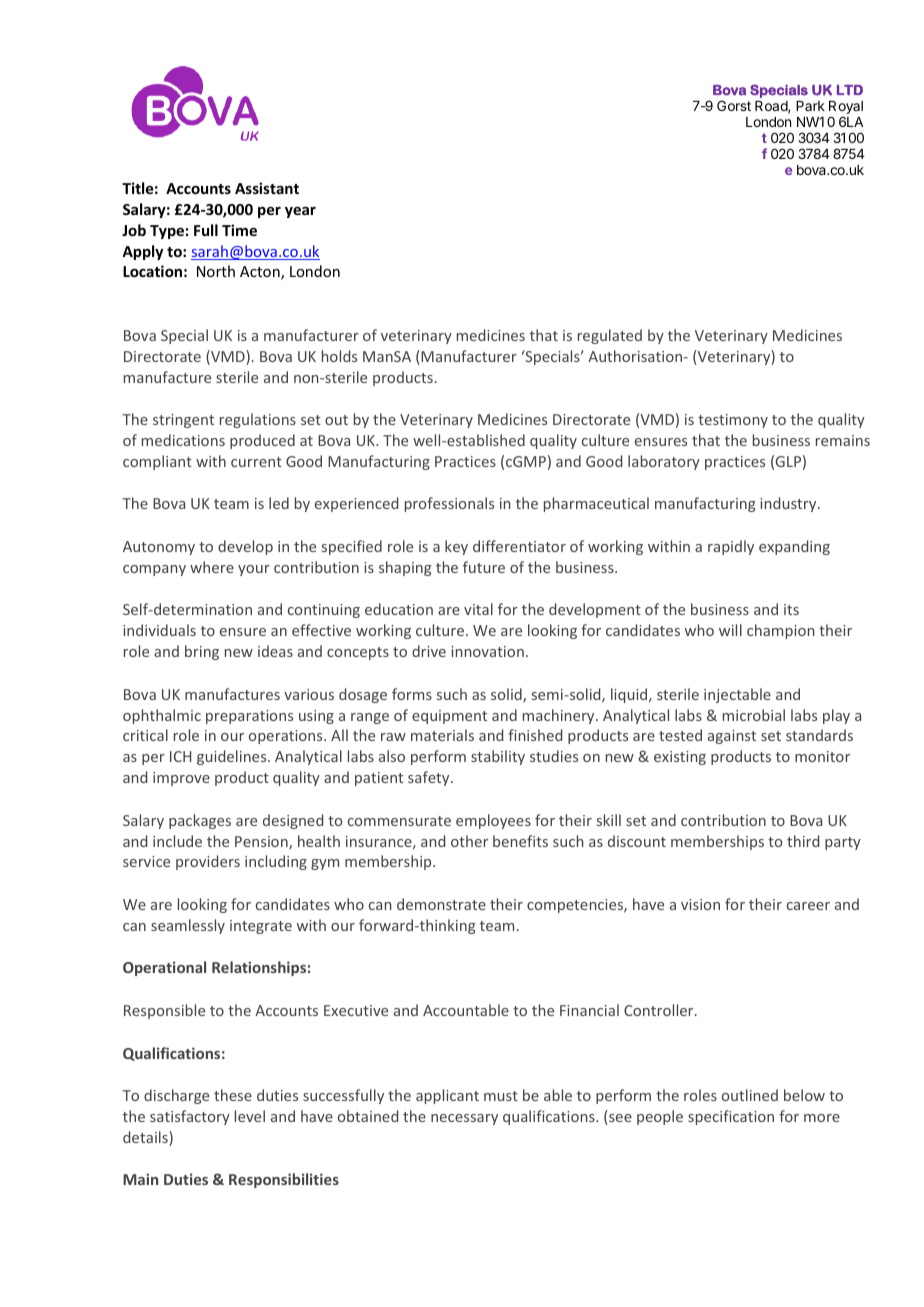  I want to click on year, so click(300, 212).
